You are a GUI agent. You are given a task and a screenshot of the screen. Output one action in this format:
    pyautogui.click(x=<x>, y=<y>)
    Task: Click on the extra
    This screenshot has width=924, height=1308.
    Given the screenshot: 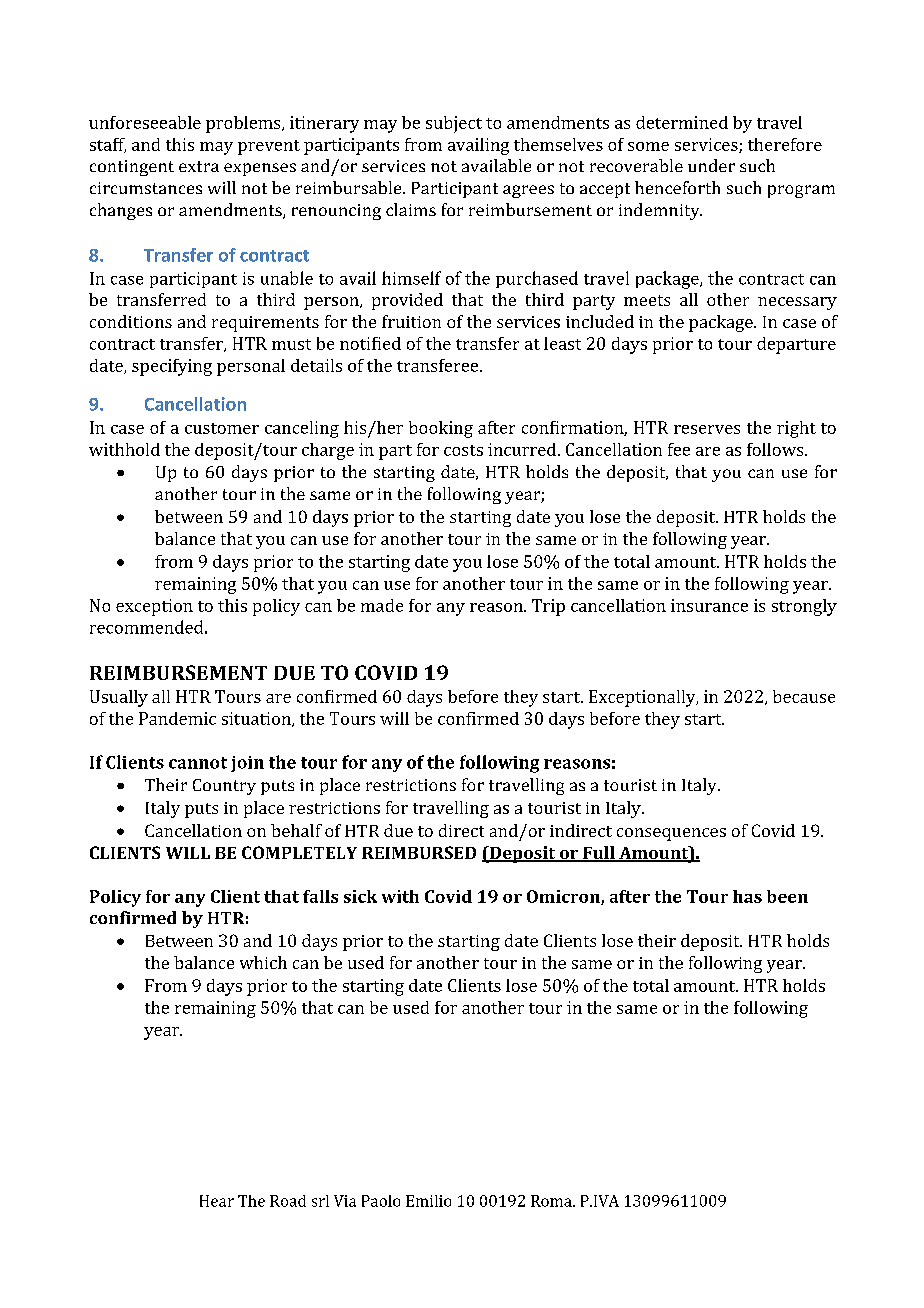 What is the action you would take?
    pyautogui.click(x=199, y=166)
